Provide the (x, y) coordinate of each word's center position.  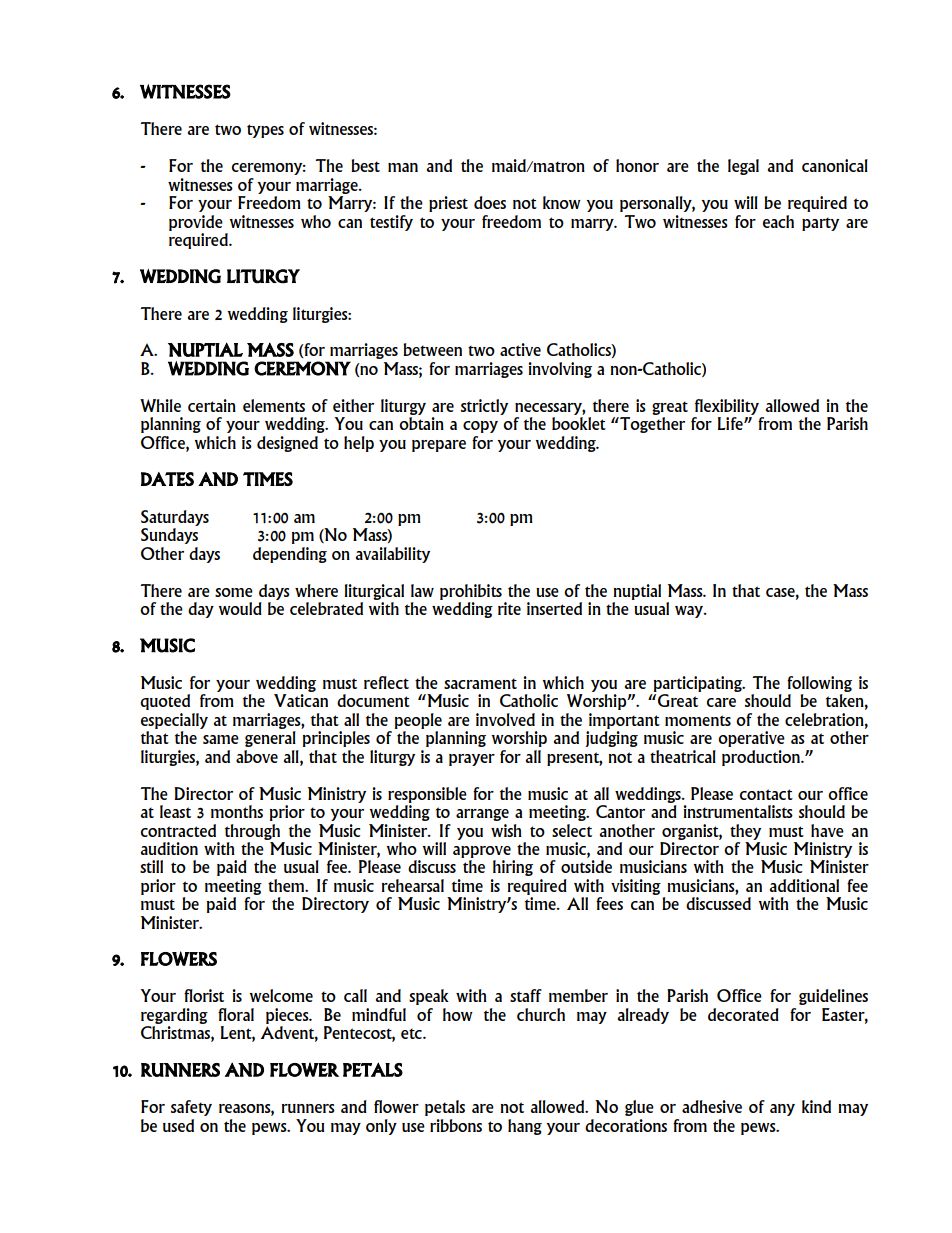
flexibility (727, 407)
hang (525, 1127)
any (782, 1110)
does (490, 202)
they (745, 832)
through (252, 832)
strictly (484, 407)
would (240, 608)
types (265, 131)
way (690, 612)
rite (509, 608)
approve (482, 852)
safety (191, 1108)
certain (212, 405)
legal (743, 167)
